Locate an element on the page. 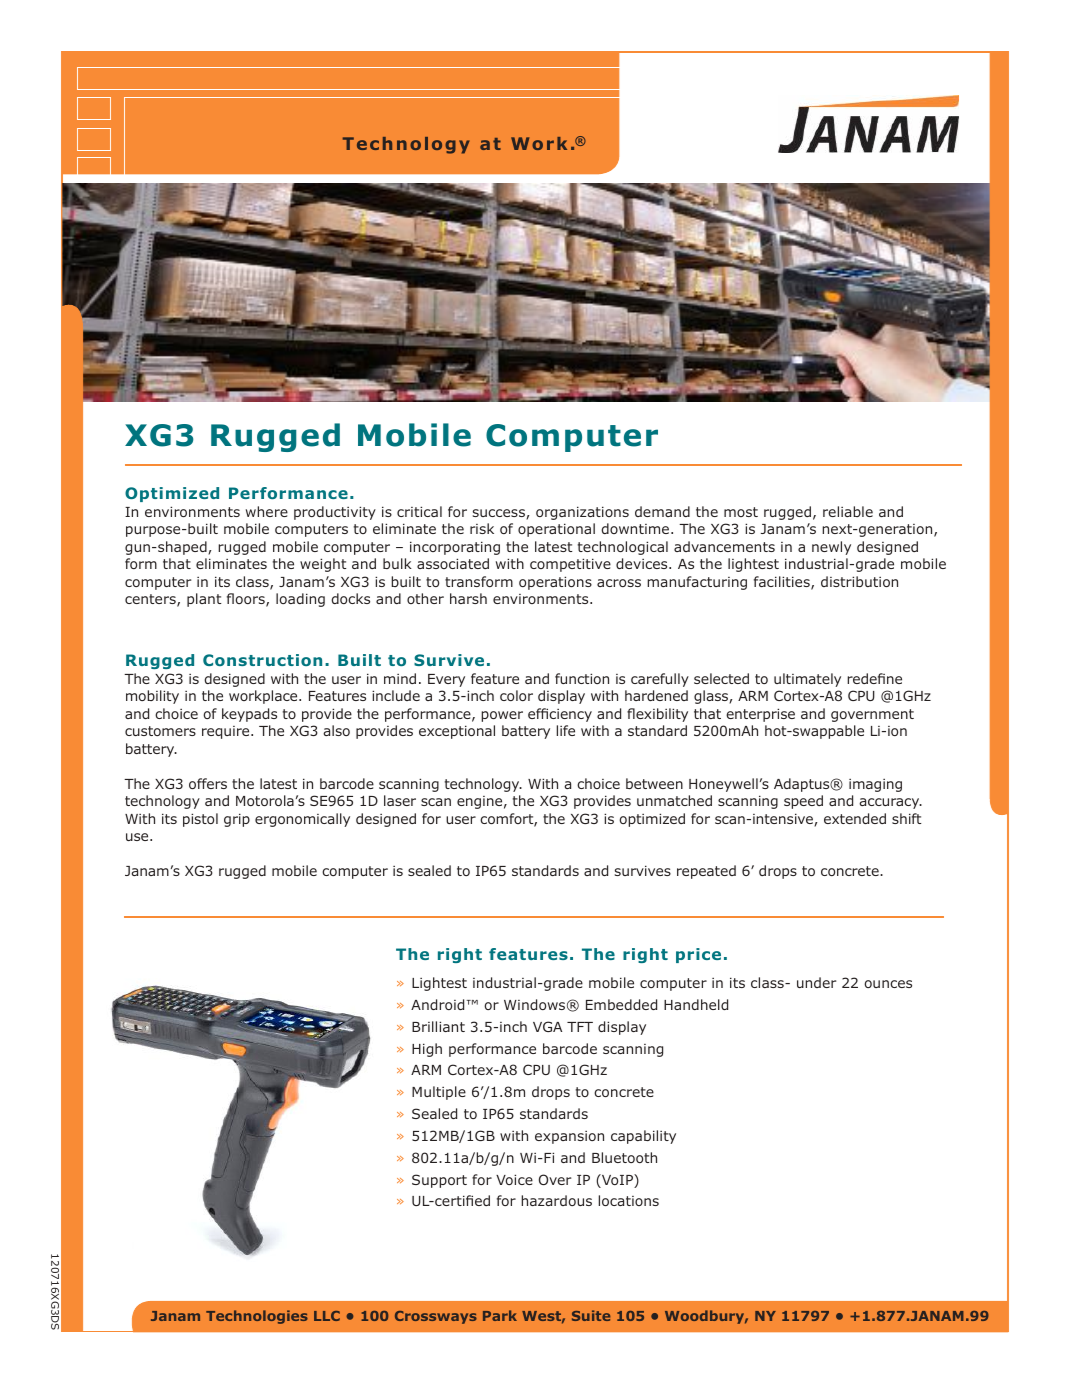  Park is located at coordinates (500, 1315).
